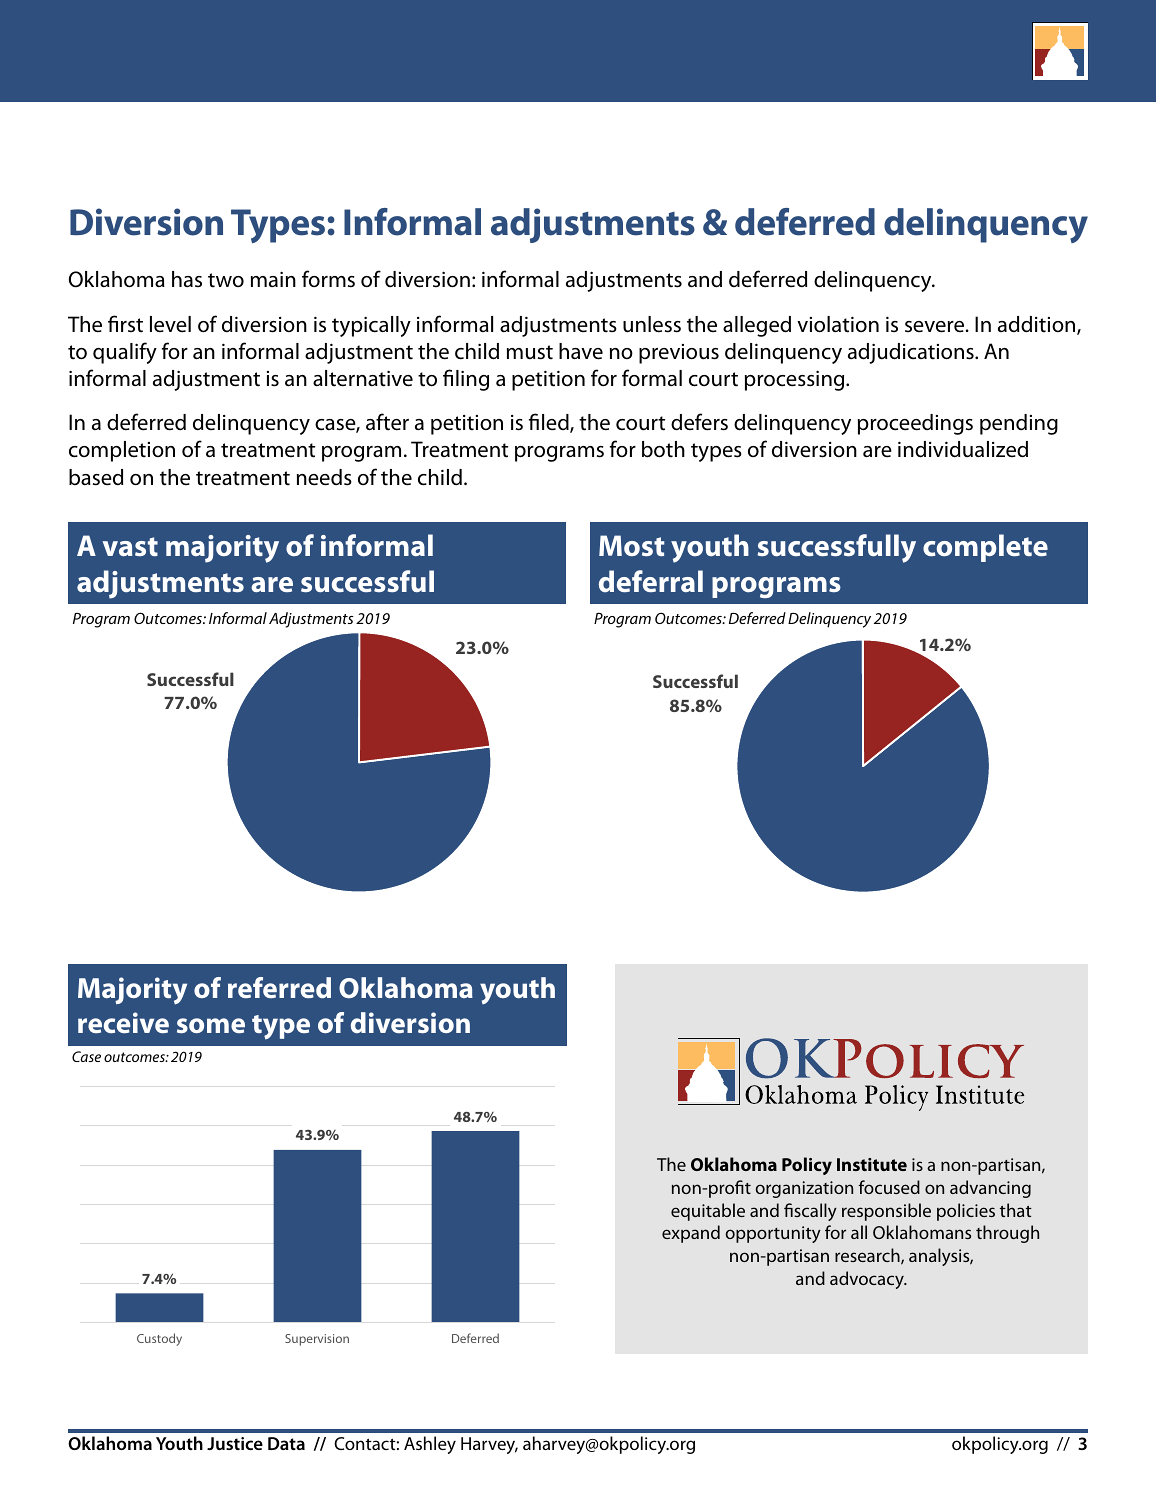 This screenshot has width=1156, height=1496. Describe the element at coordinates (985, 548) in the screenshot. I see `complete` at that location.
